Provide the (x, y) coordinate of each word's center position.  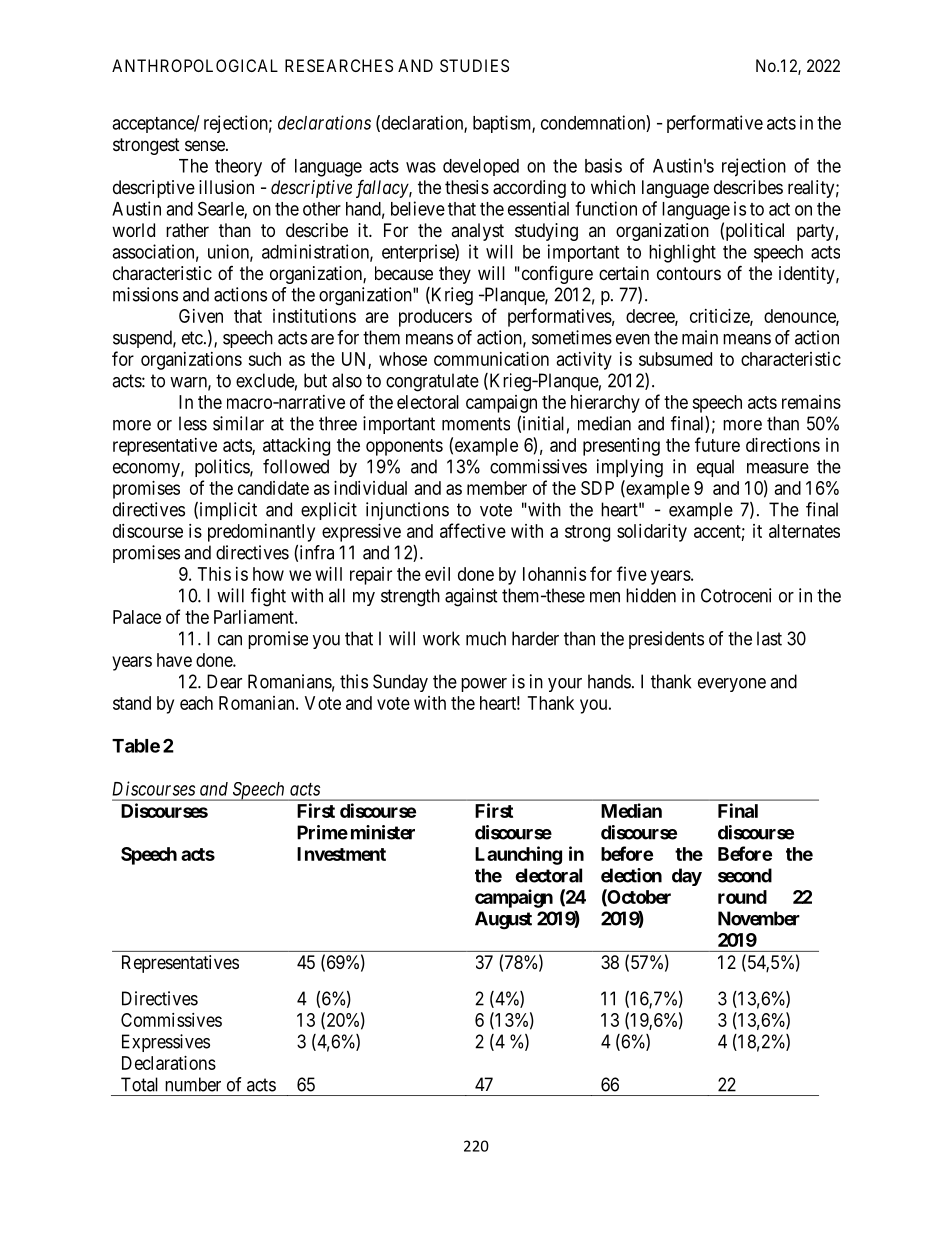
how (268, 574)
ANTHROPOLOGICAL (195, 65)
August (503, 920)
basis (603, 165)
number (193, 1084)
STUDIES (474, 65)
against (471, 597)
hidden (651, 595)
